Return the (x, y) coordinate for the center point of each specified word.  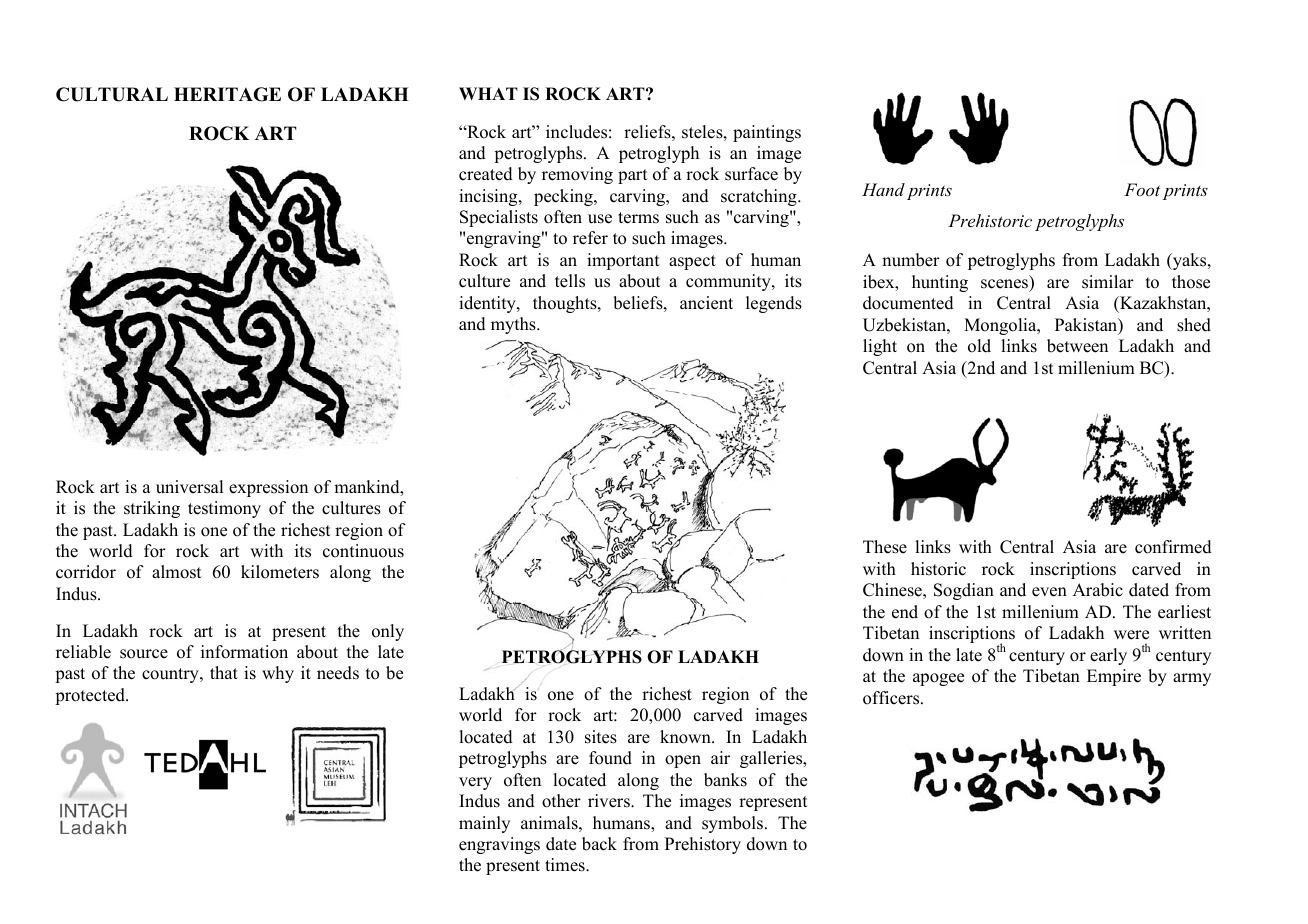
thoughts (566, 304)
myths (514, 325)
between (1077, 346)
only (388, 632)
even (1049, 592)
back (599, 844)
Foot (1142, 189)
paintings (767, 133)
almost (177, 572)
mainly (484, 824)
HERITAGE (227, 94)
